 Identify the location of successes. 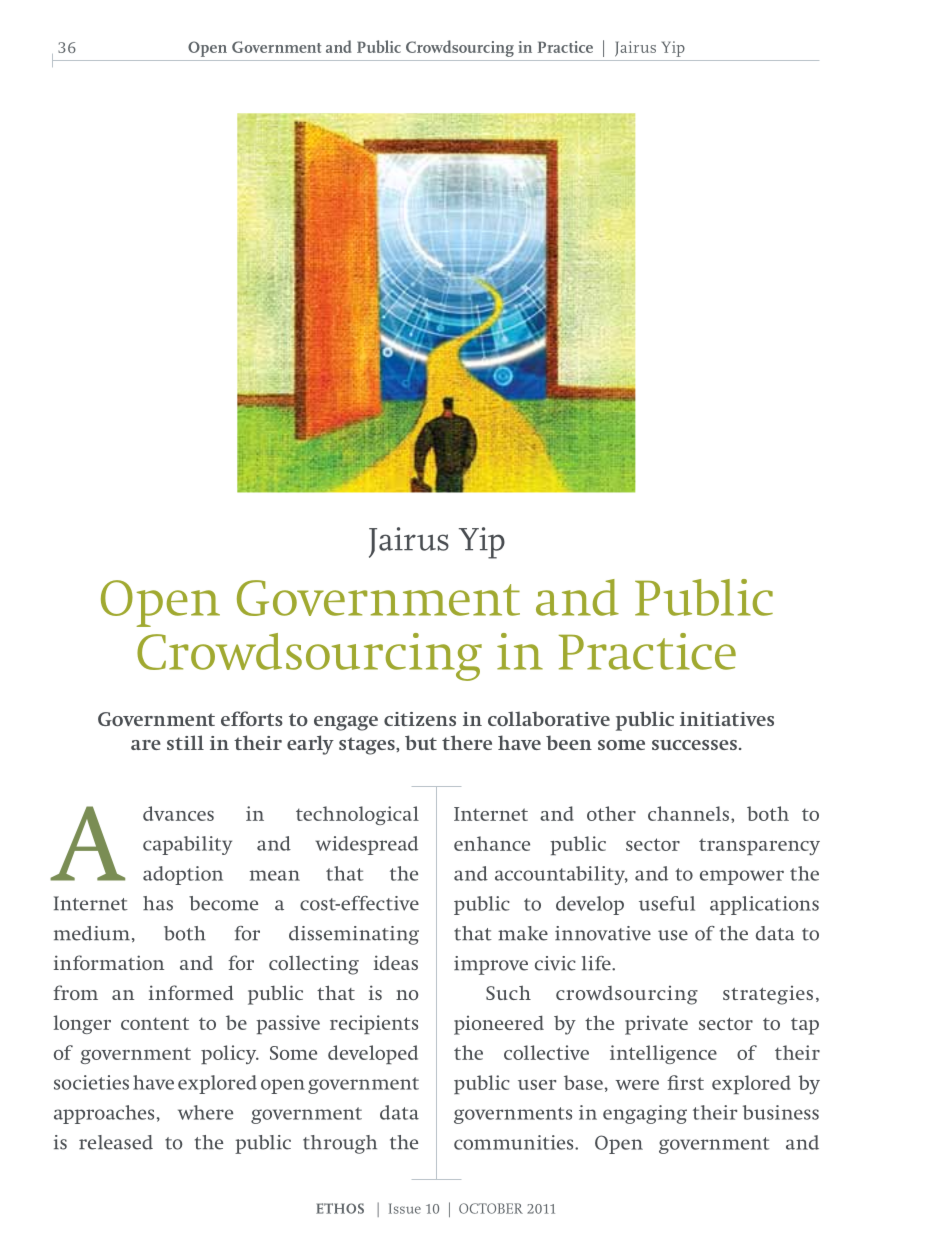
(694, 745).
